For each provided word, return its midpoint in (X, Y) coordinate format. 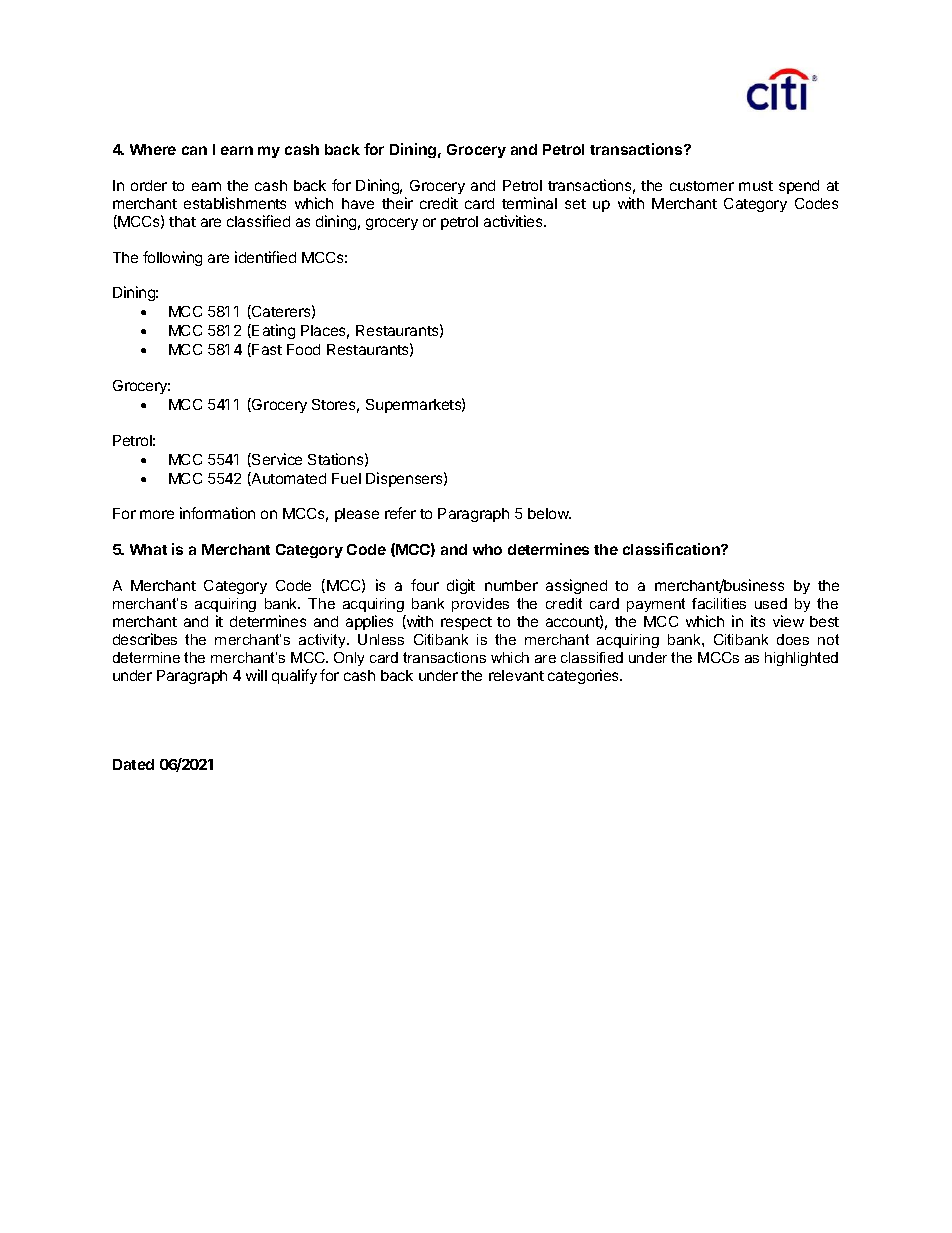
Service (276, 460)
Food (303, 349)
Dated (133, 764)
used (771, 603)
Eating (273, 331)
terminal (529, 203)
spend (799, 187)
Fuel (346, 478)
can (194, 150)
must (756, 186)
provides (480, 605)
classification (672, 549)
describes (145, 639)
